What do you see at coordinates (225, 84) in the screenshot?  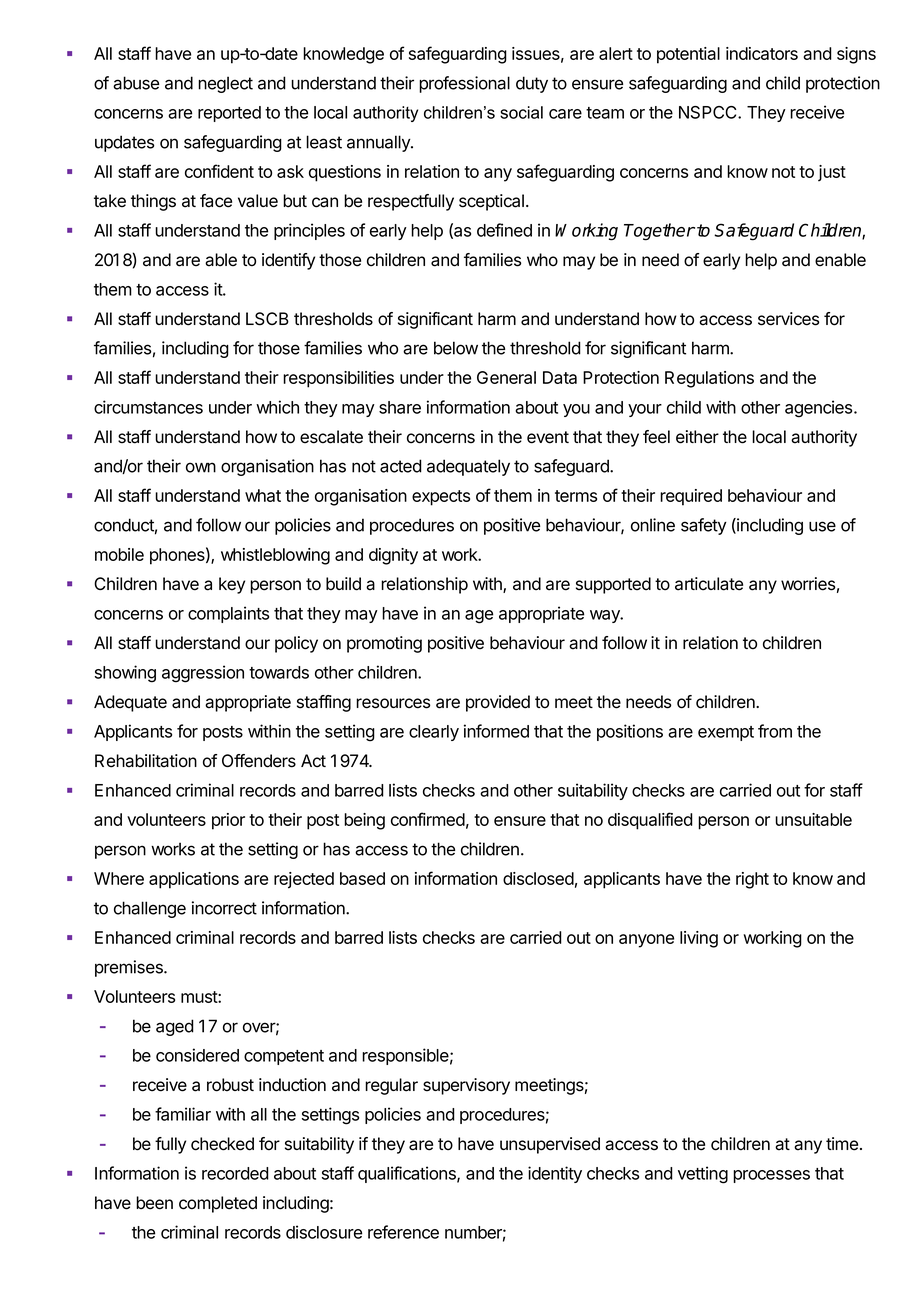 I see `neglect` at bounding box center [225, 84].
